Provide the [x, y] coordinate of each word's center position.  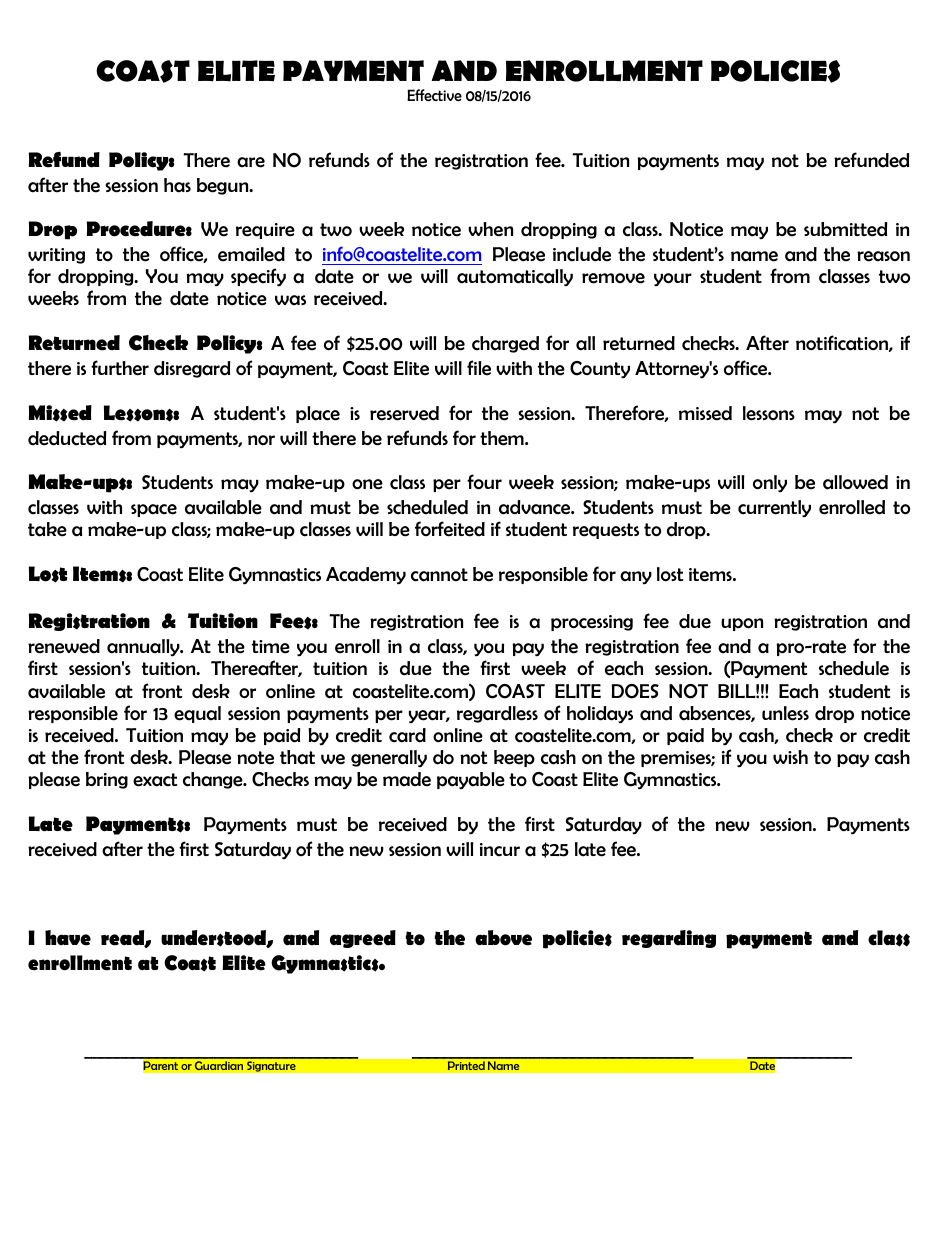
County [600, 370]
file [479, 368]
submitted [845, 229]
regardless [497, 714]
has [177, 185]
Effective [434, 95]
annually [144, 647]
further [120, 368]
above [503, 938]
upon [742, 624]
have [68, 938]
